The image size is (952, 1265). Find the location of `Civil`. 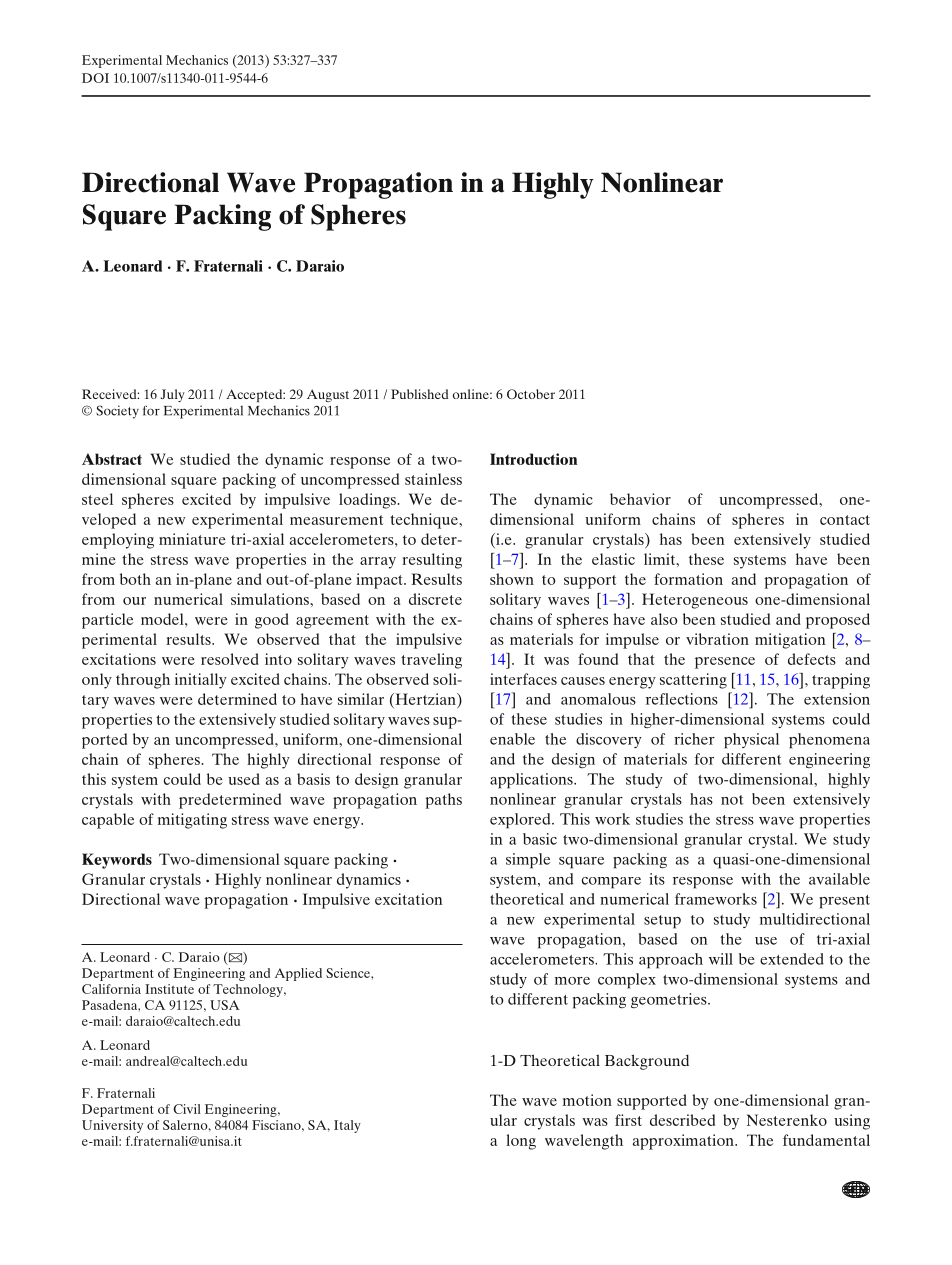

Civil is located at coordinates (187, 1109).
